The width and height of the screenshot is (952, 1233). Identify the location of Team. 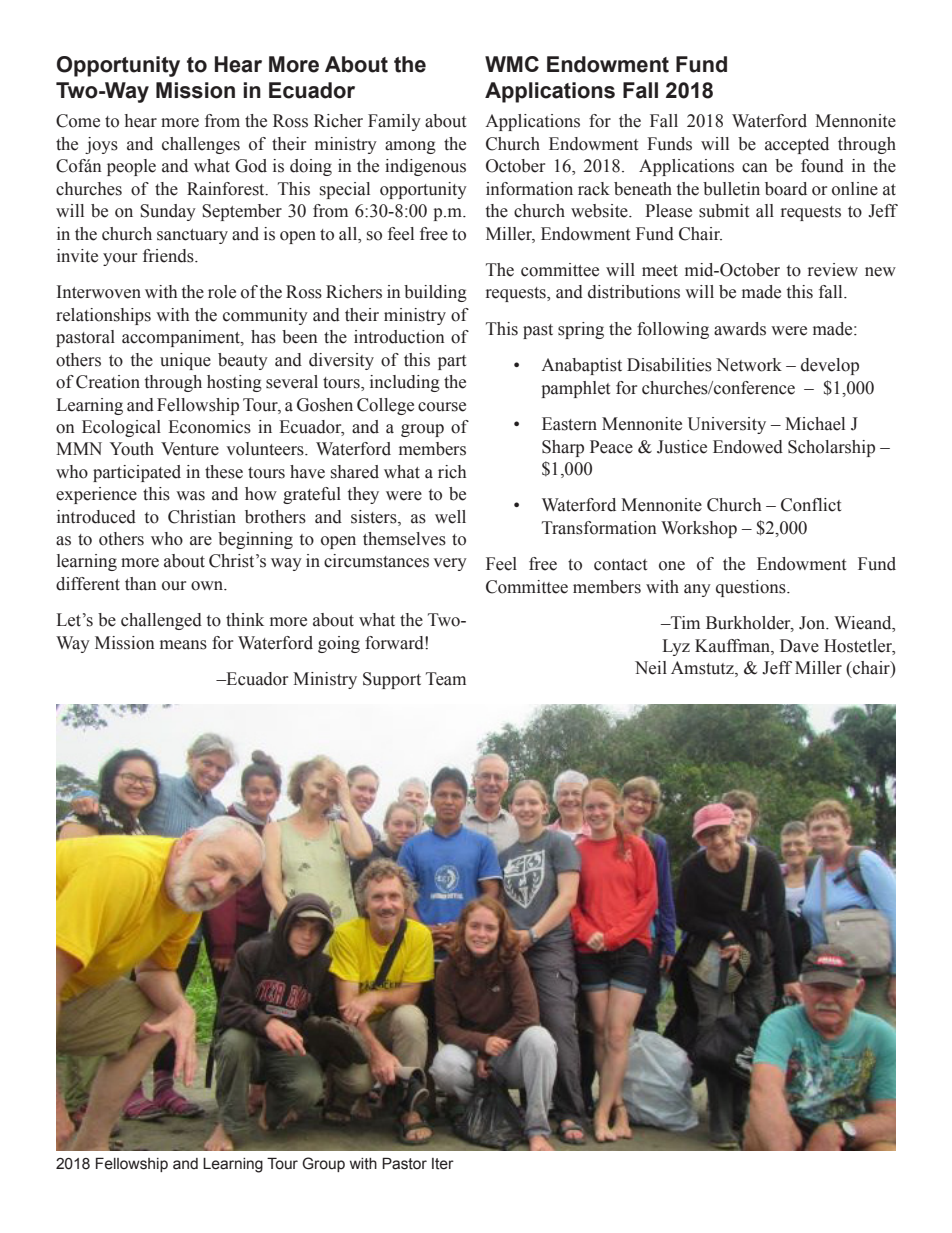
(446, 679).
